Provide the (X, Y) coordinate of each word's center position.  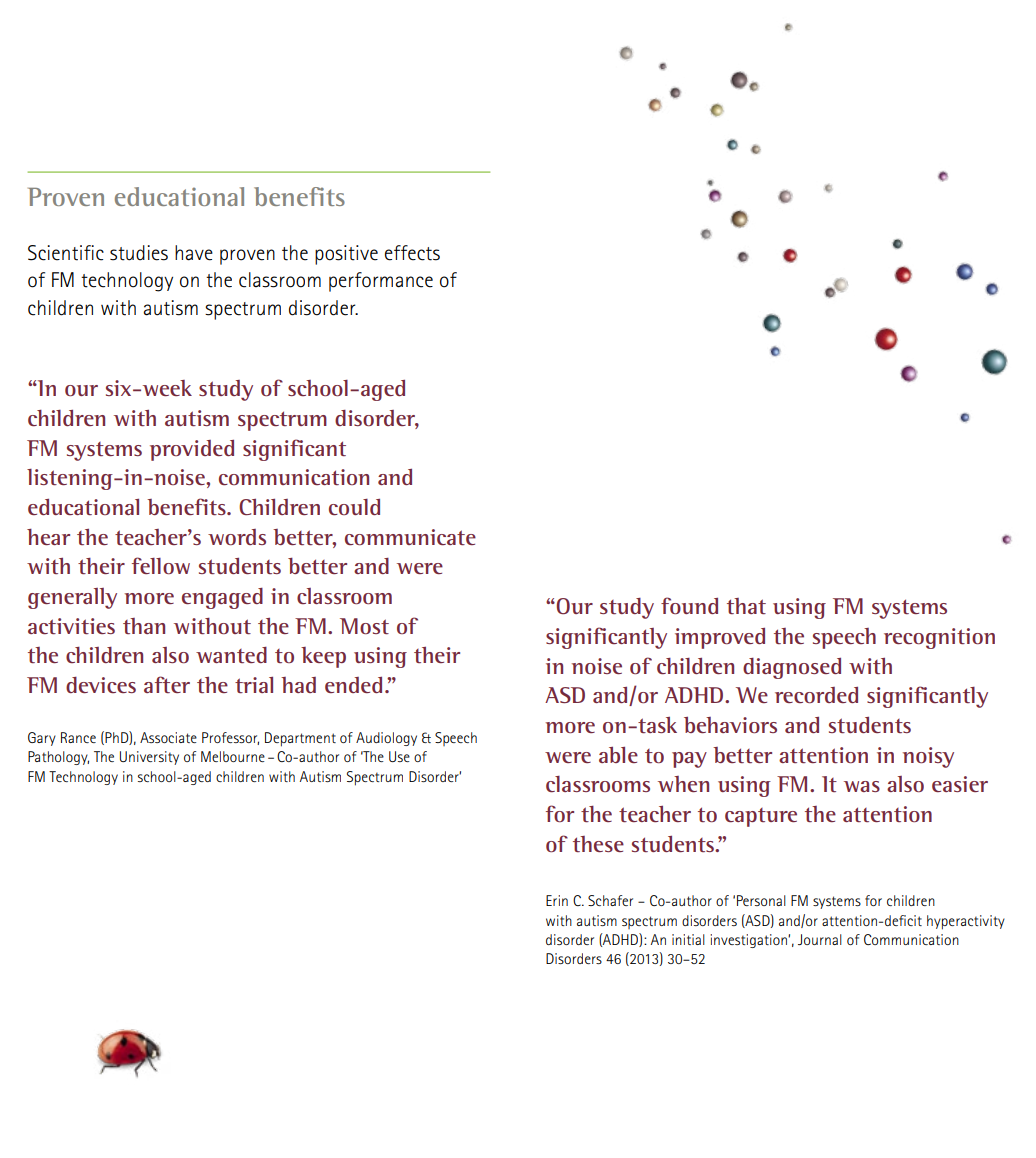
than (144, 626)
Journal (820, 939)
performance (381, 282)
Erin (557, 900)
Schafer (610, 900)
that (746, 606)
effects (412, 253)
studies (139, 253)
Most (364, 626)
